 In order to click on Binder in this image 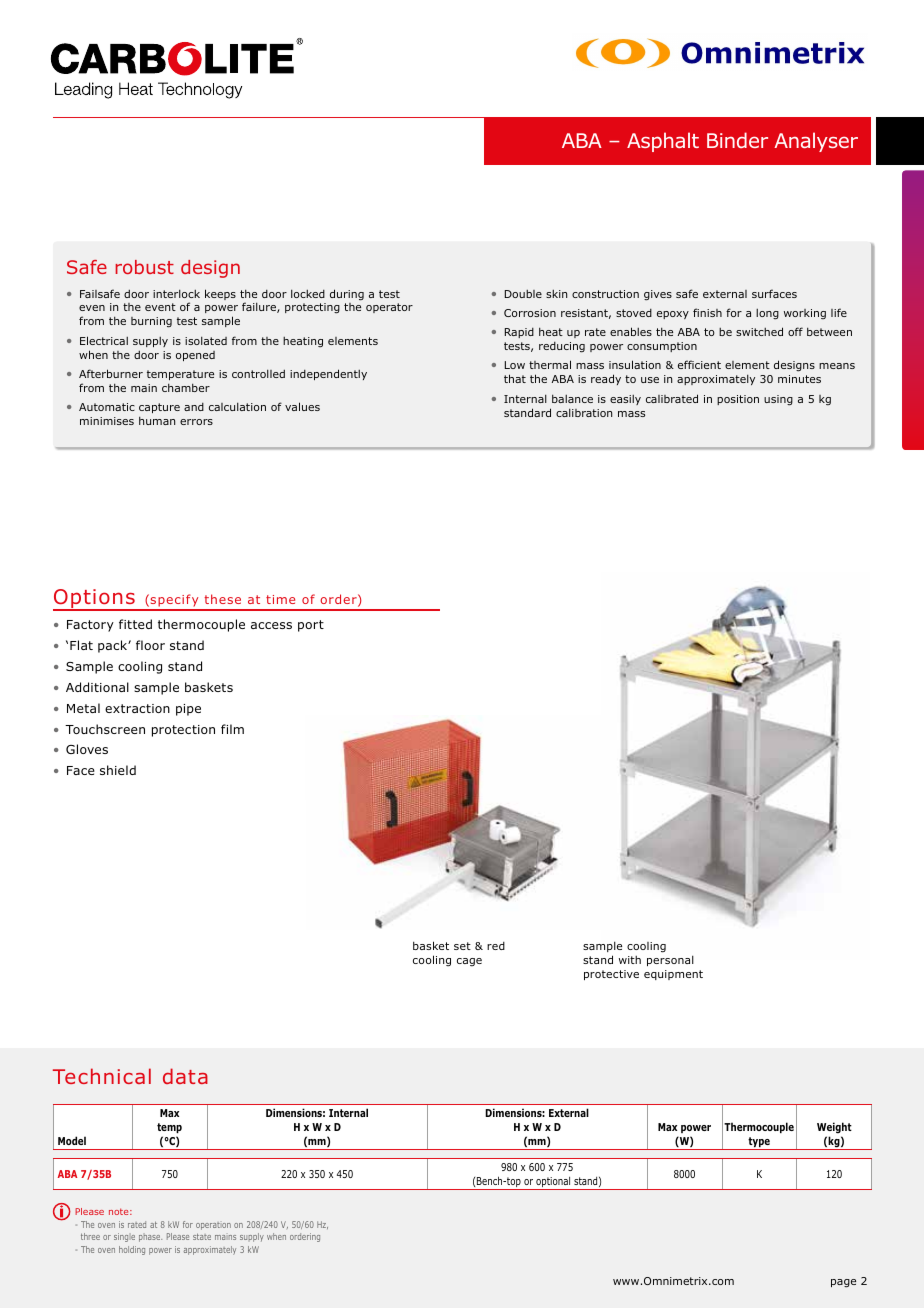, I will do `click(737, 140)`.
